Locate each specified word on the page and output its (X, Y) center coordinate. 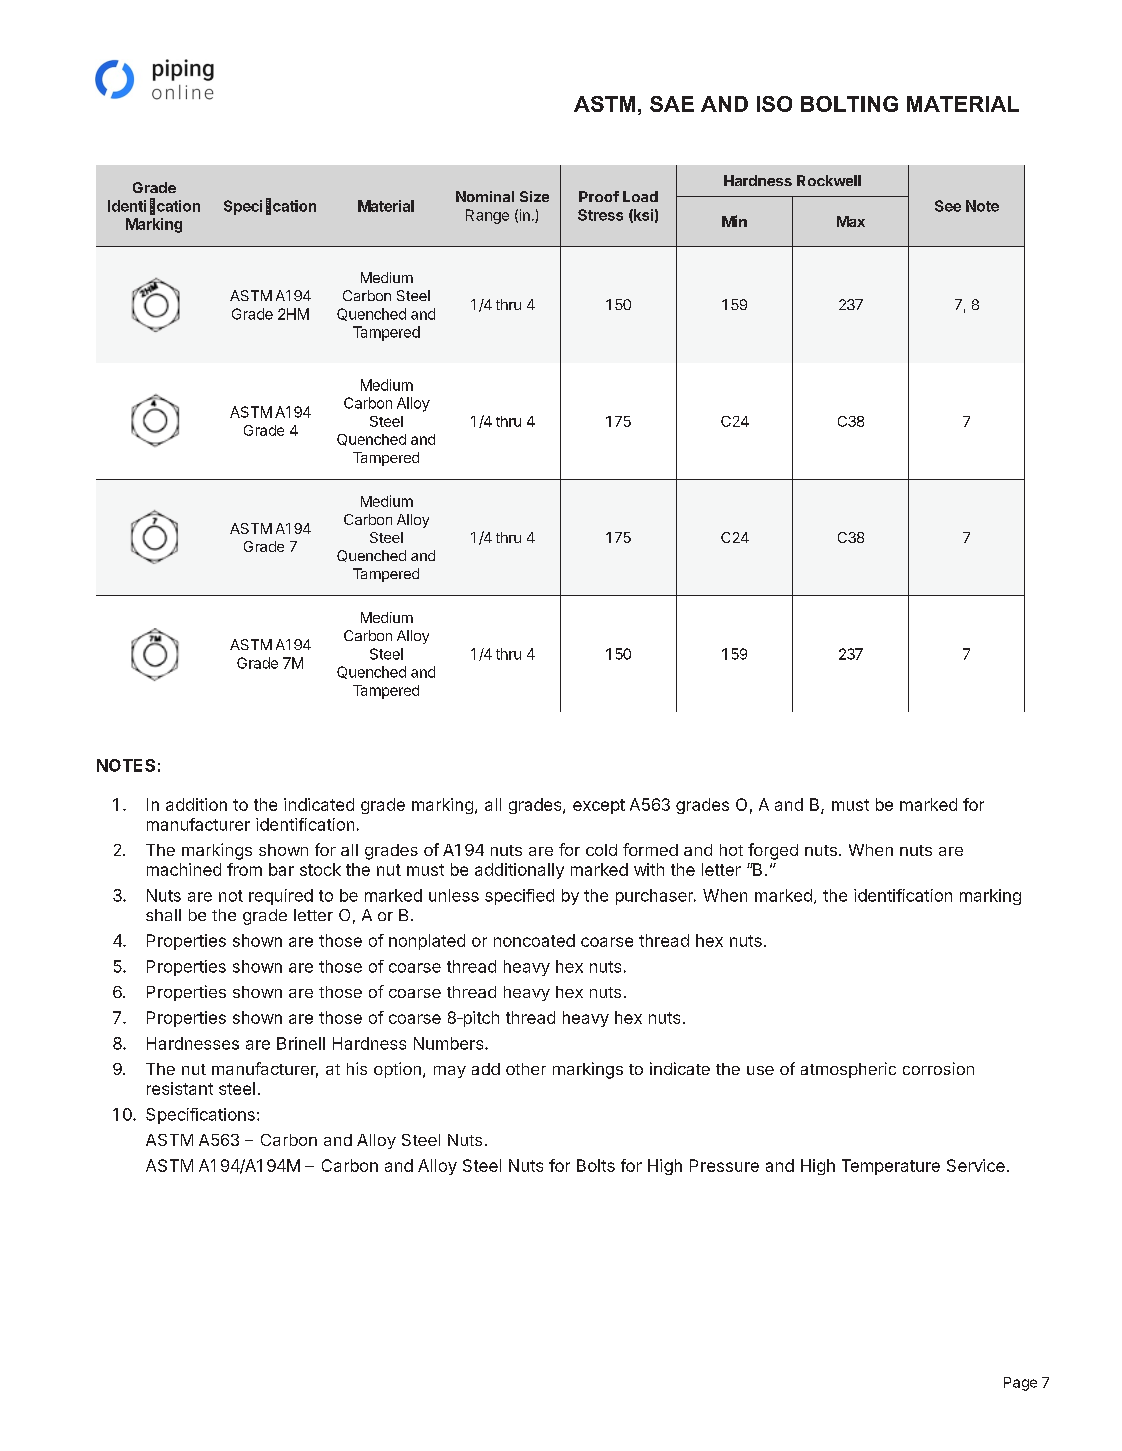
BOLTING (849, 104)
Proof (599, 196)
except (599, 806)
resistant (180, 1088)
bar (281, 869)
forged (773, 851)
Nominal (485, 196)
